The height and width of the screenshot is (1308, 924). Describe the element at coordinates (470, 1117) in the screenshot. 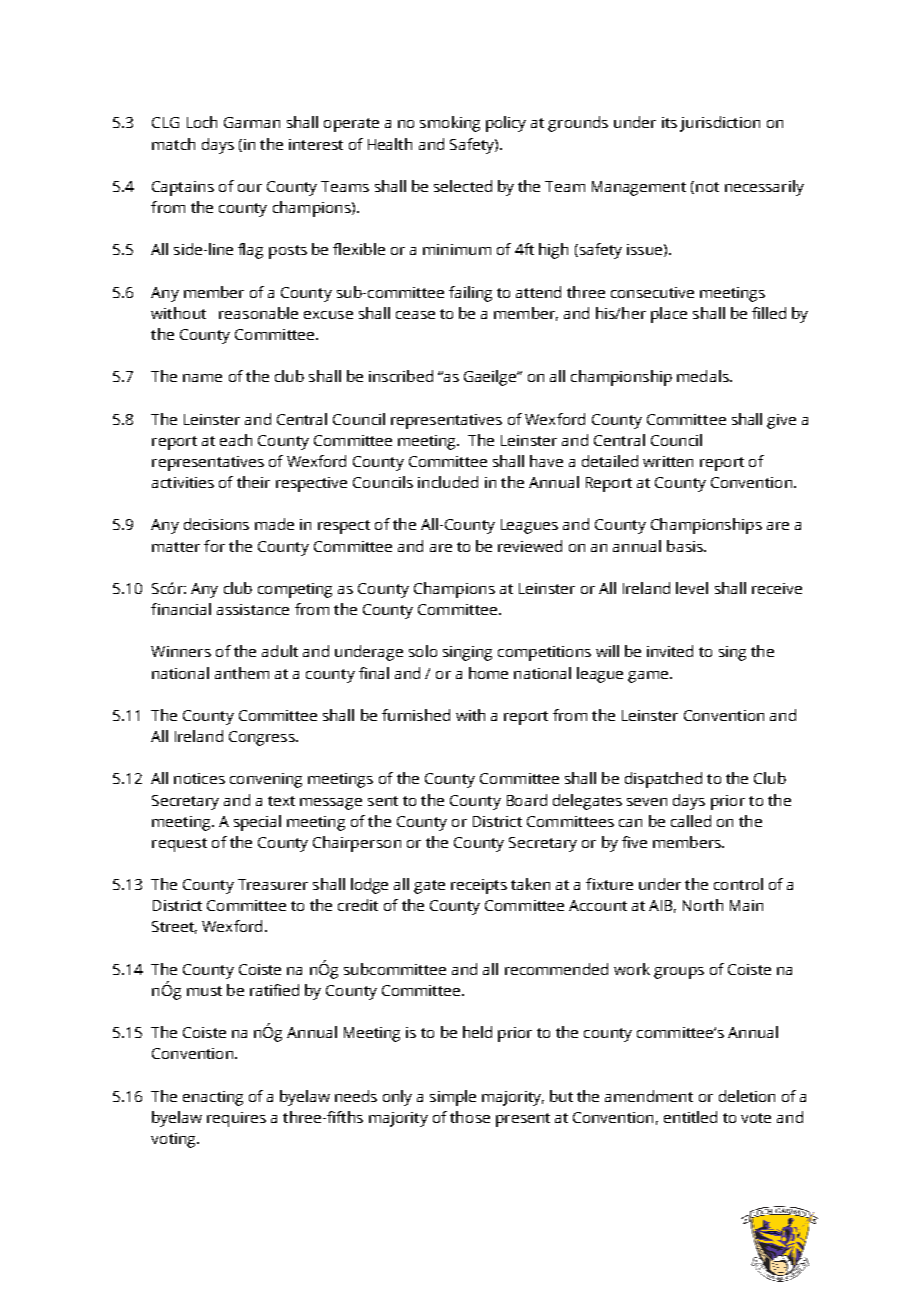

I see `those` at that location.
